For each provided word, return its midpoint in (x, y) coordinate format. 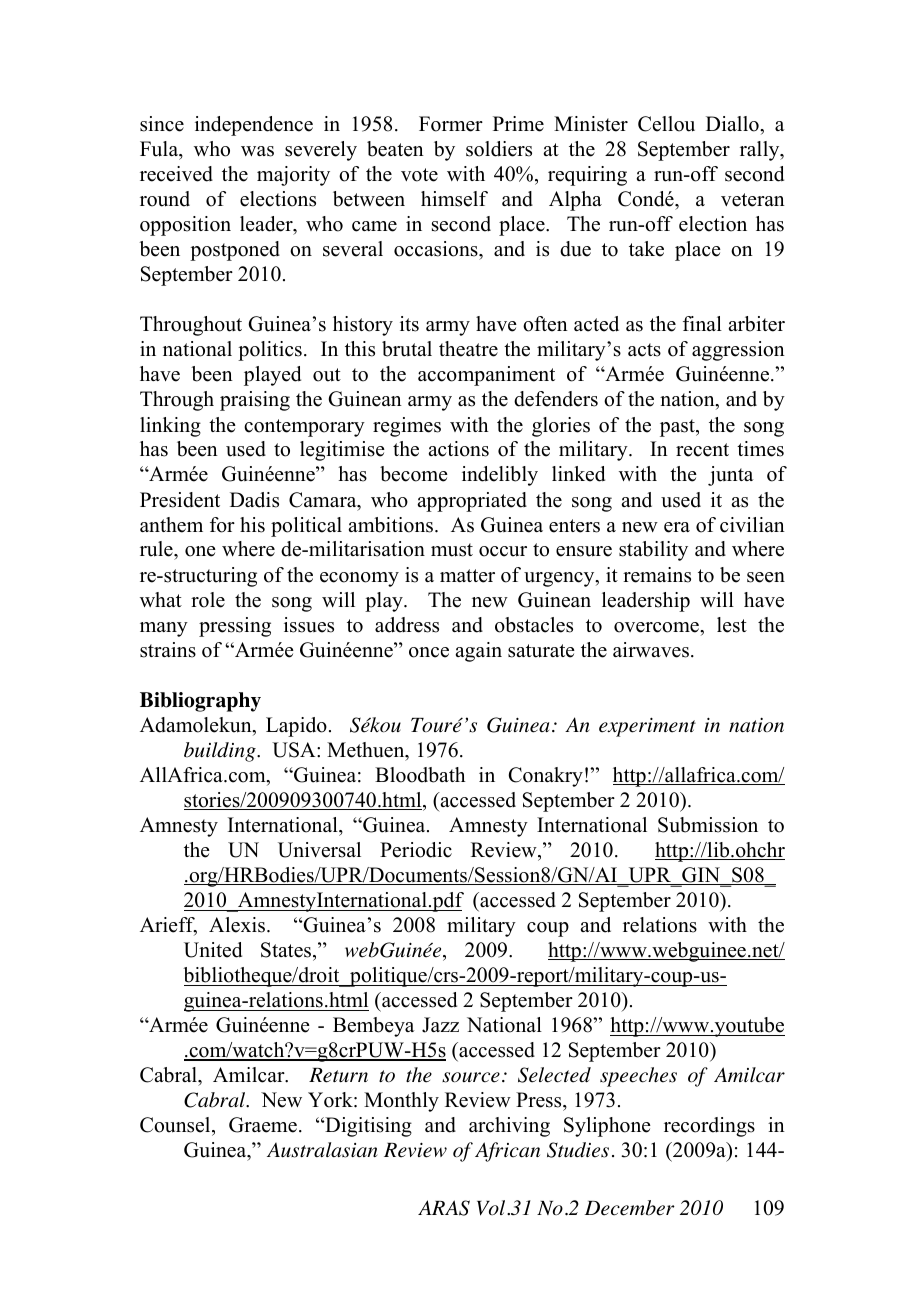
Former (451, 124)
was (257, 151)
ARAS (444, 1208)
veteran (753, 200)
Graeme (263, 1125)
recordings (709, 1127)
